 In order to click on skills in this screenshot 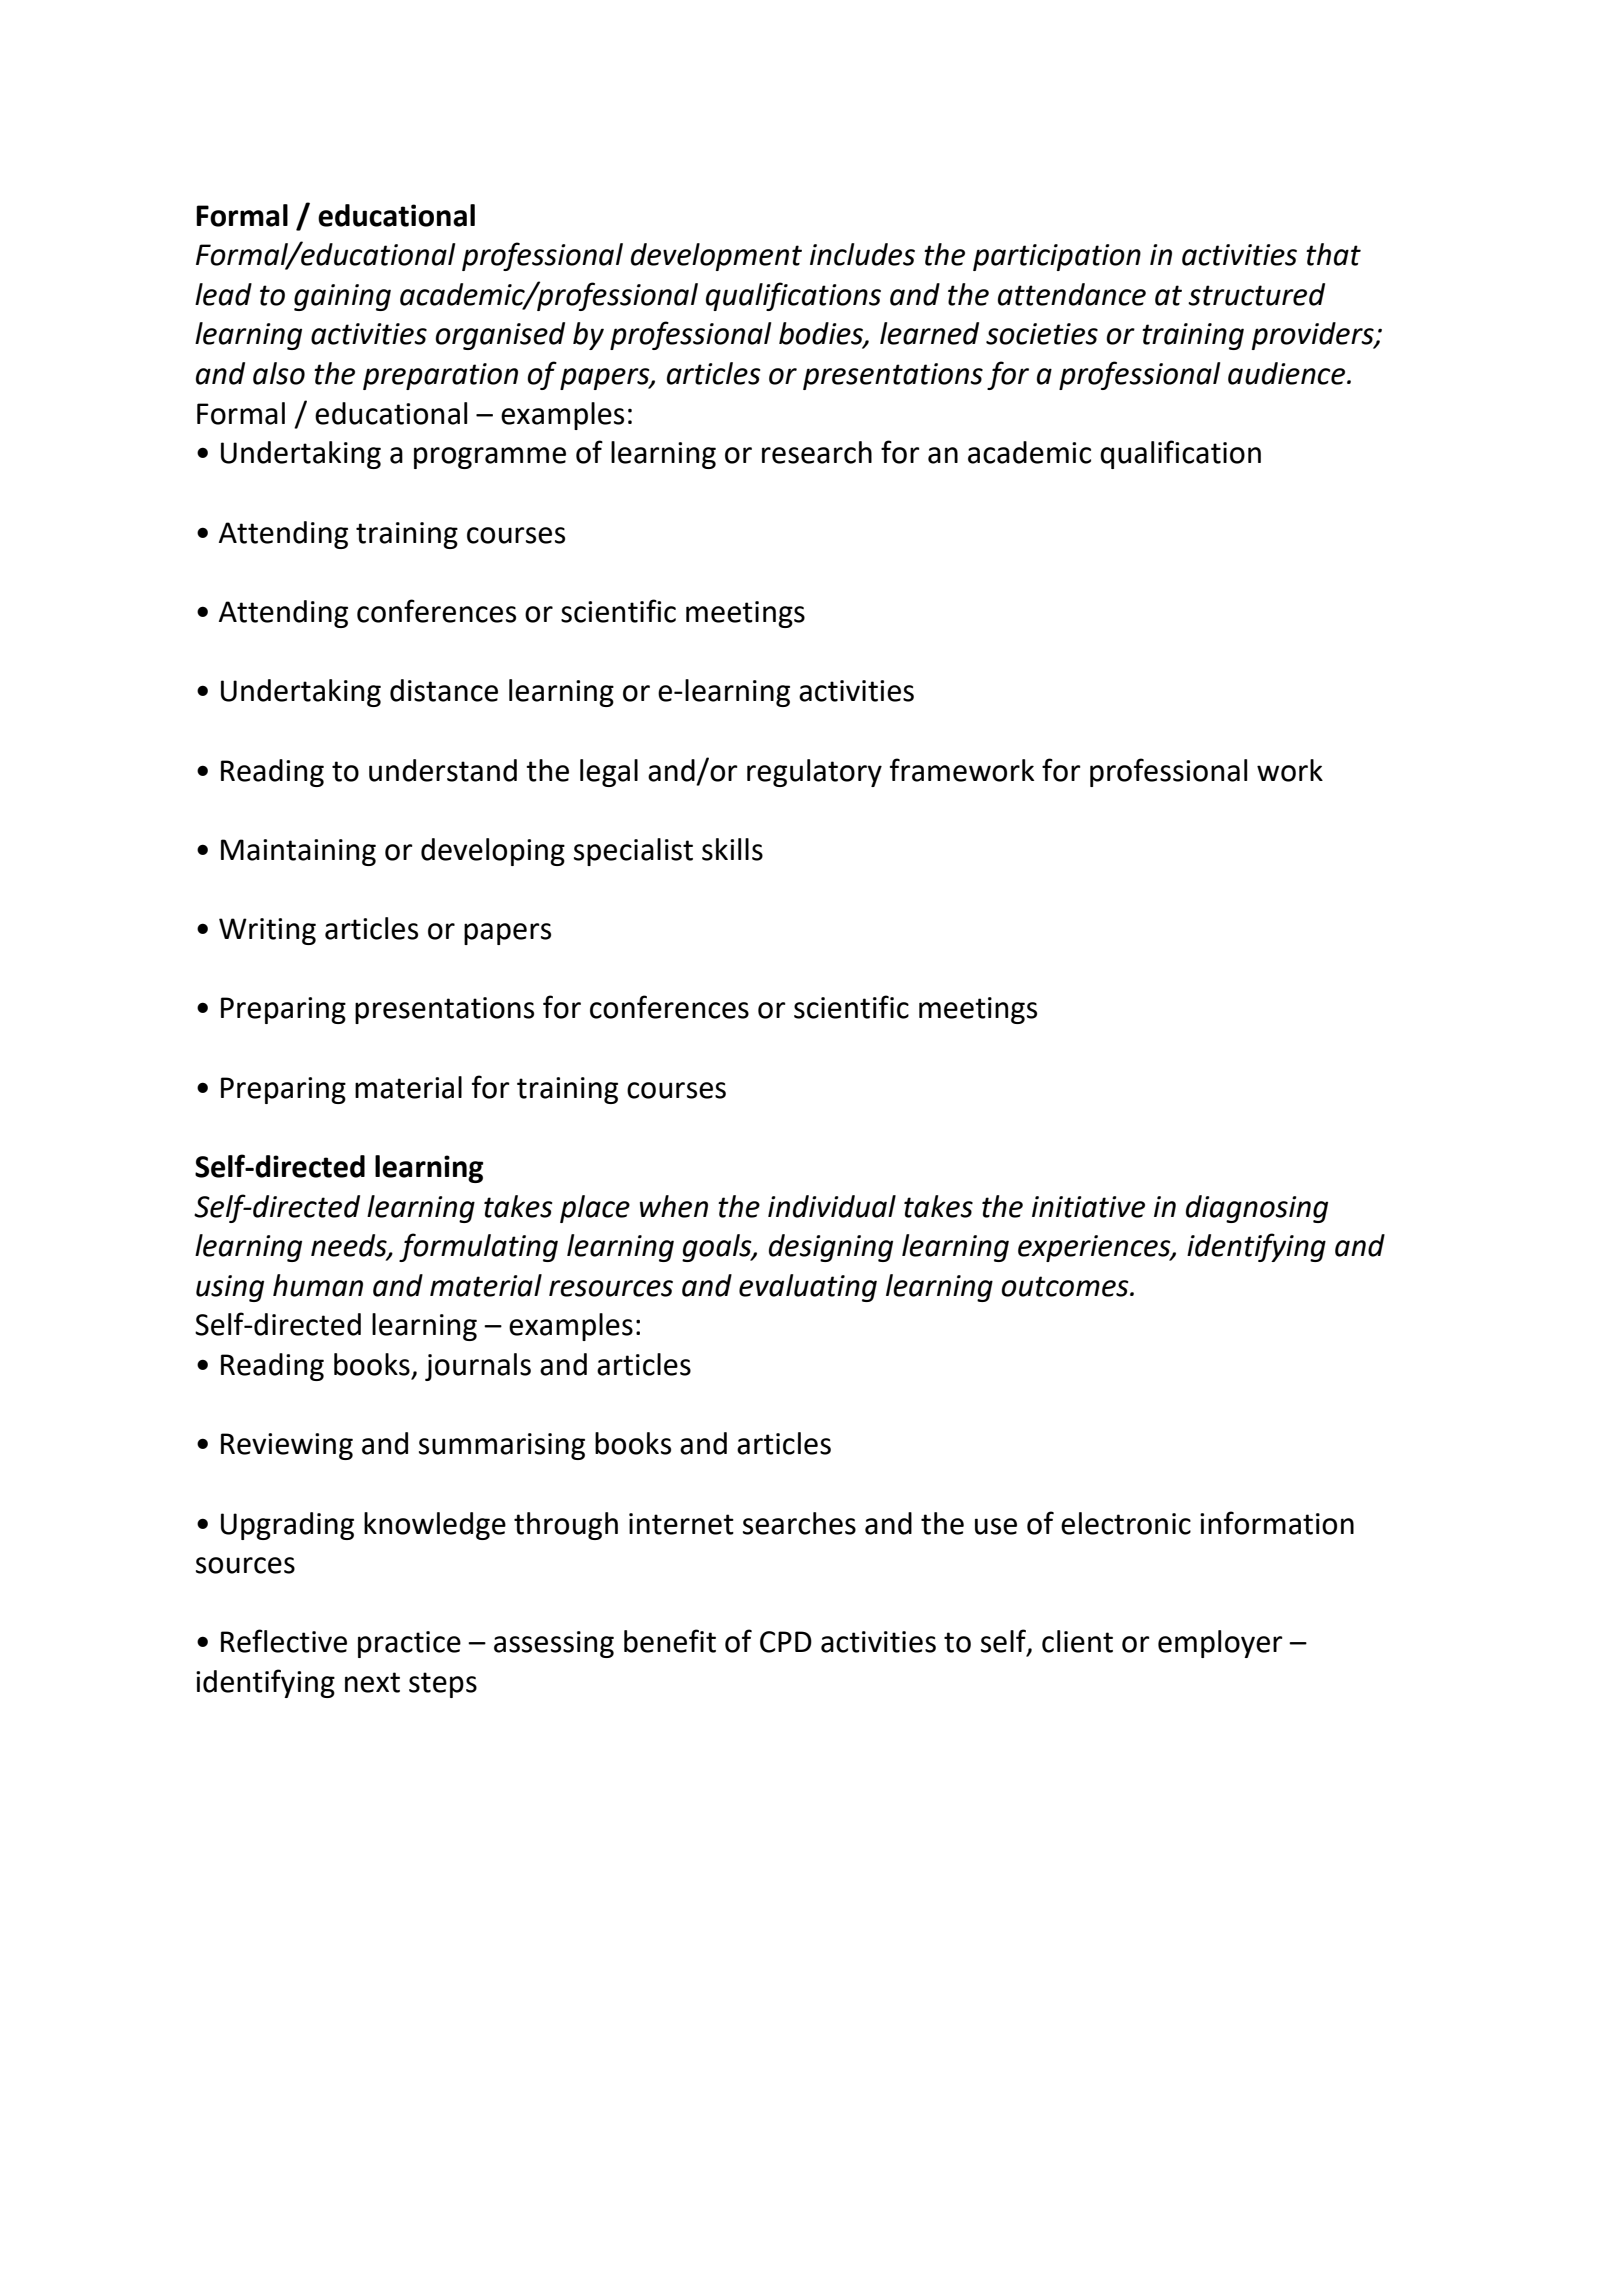, I will do `click(732, 849)`.
